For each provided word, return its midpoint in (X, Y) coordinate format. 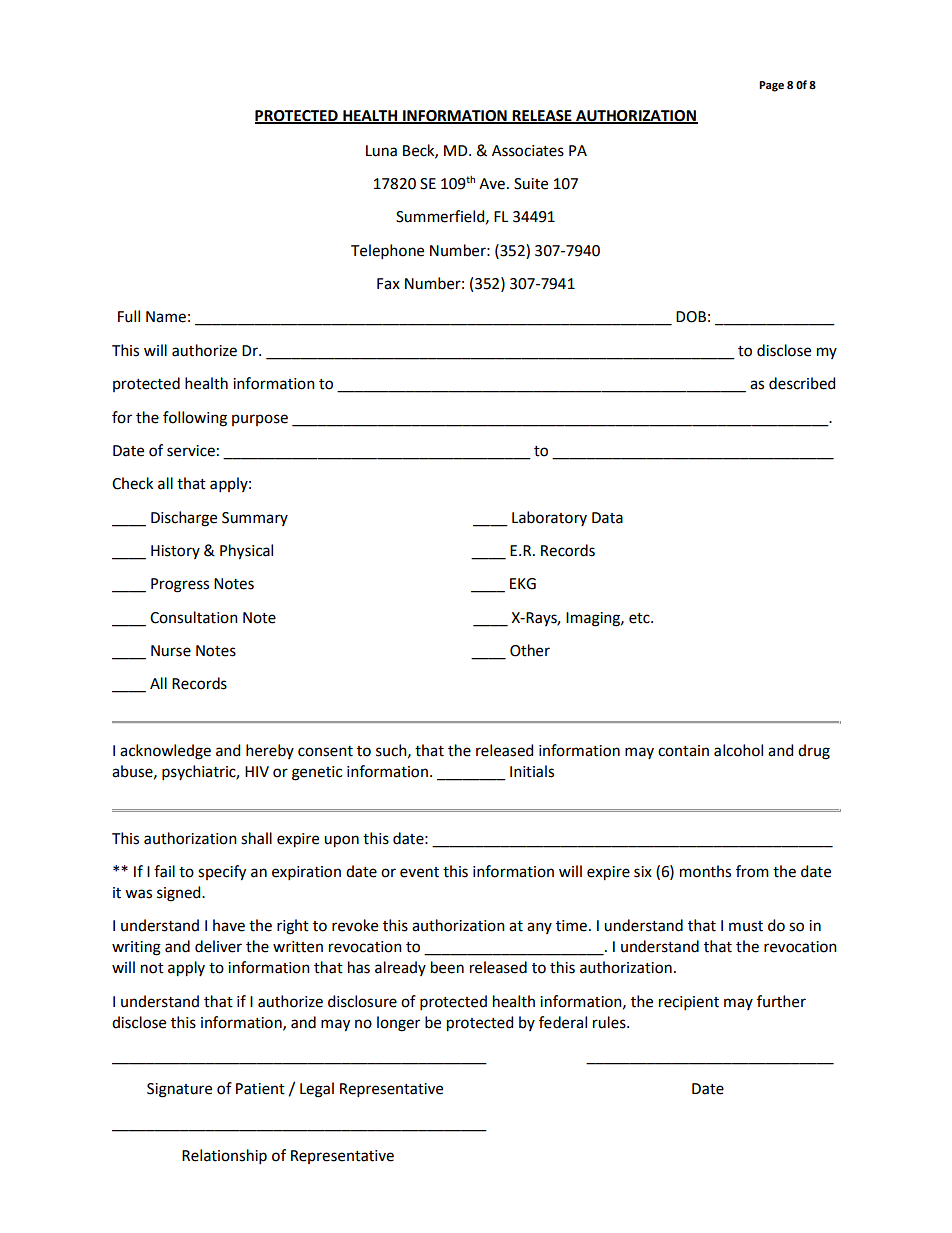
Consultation (194, 617)
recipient (689, 1003)
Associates (528, 151)
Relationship (224, 1156)
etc (640, 618)
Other (530, 650)
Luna (381, 151)
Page (771, 86)
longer (398, 1024)
